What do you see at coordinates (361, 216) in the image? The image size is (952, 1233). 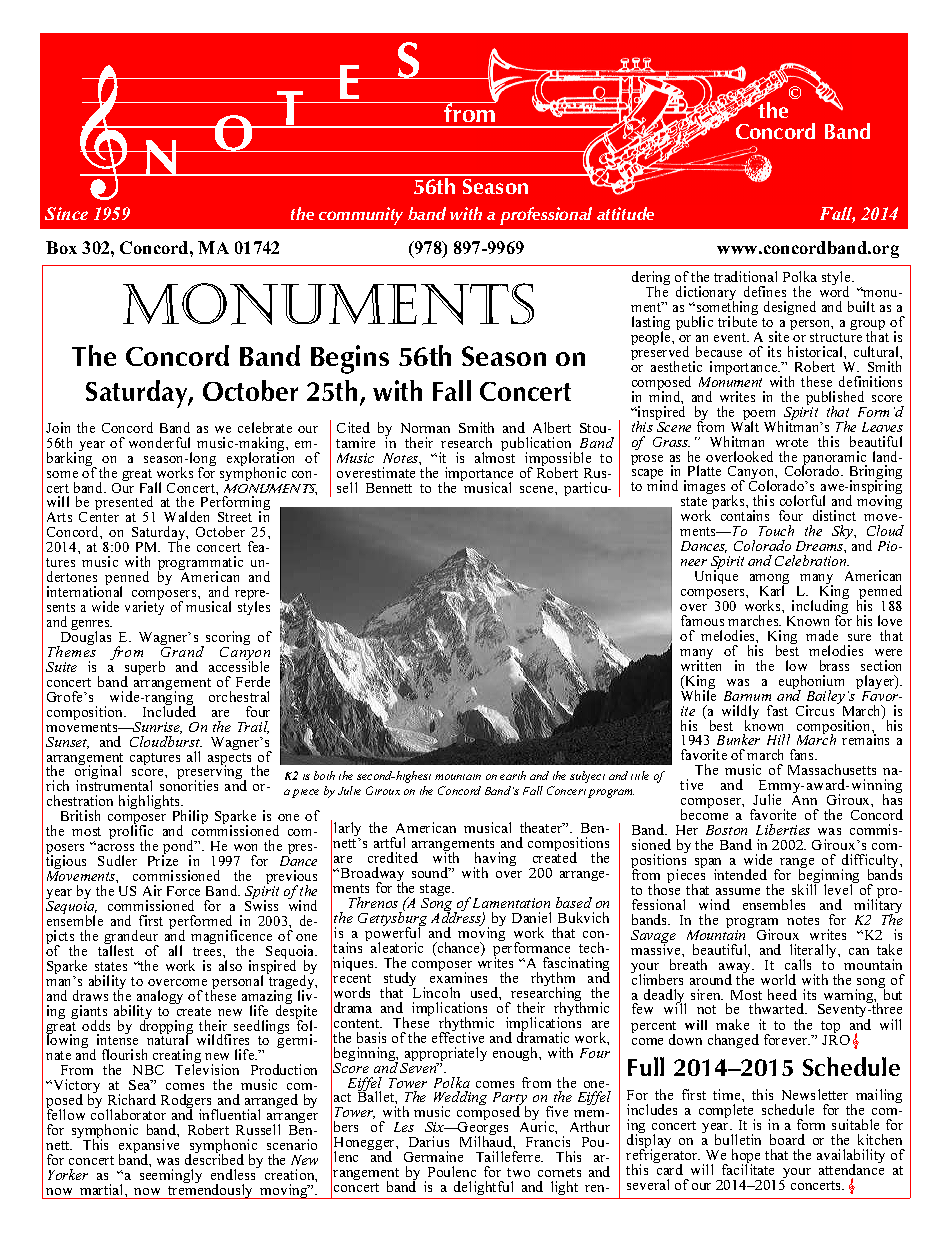 I see `community` at bounding box center [361, 216].
